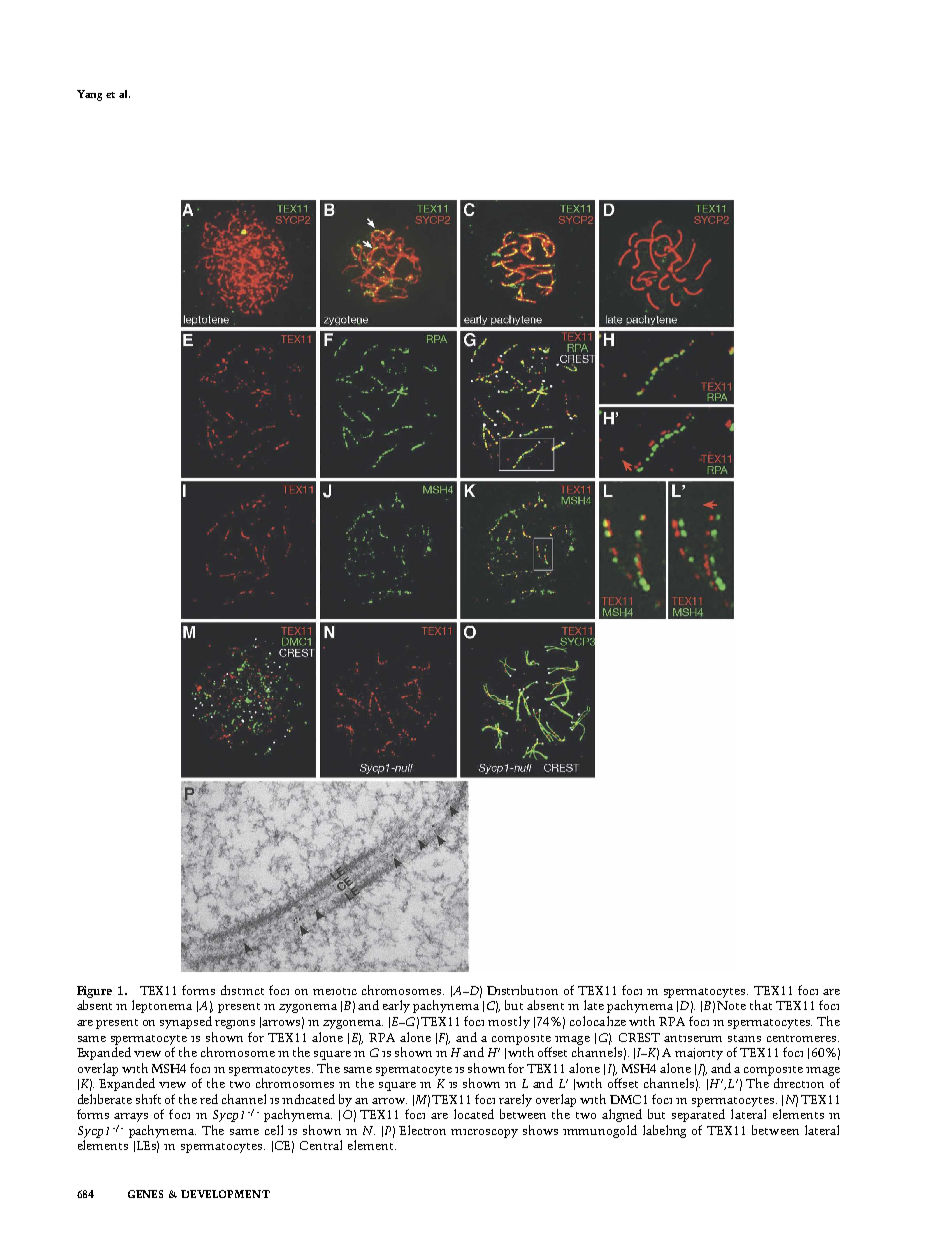 Image resolution: width=952 pixels, height=1233 pixels. Describe the element at coordinates (396, 1006) in the image. I see `early` at that location.
